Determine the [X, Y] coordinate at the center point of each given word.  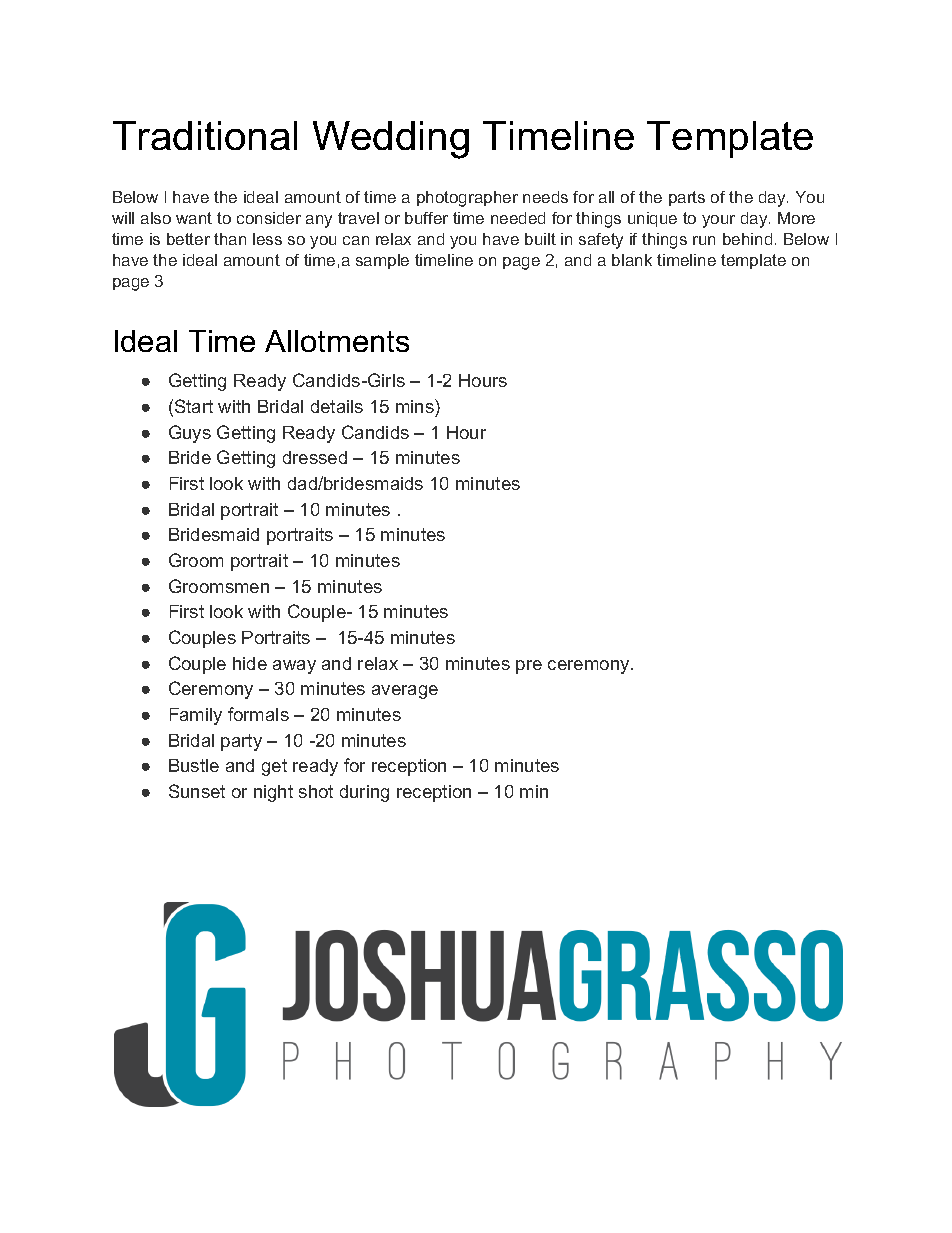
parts [687, 198]
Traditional [205, 135]
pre [529, 667]
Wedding [391, 140]
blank [632, 260]
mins [416, 406]
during [364, 793]
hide [250, 663]
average [405, 692]
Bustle [194, 765]
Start [194, 406]
